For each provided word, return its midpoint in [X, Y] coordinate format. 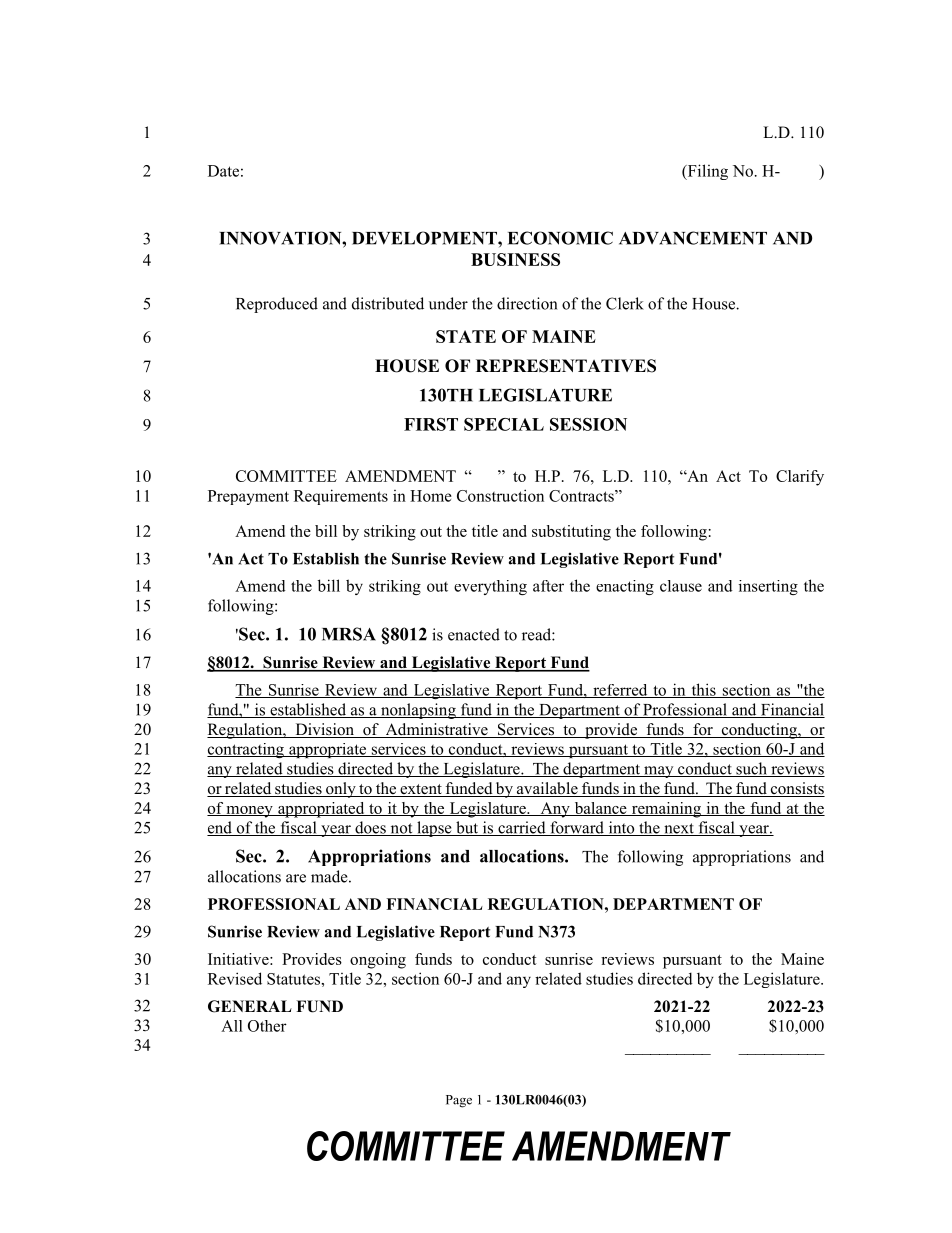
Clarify [800, 478]
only [341, 790]
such [751, 769]
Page [459, 1101]
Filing [706, 172]
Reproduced [277, 305]
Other [267, 1026]
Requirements [341, 497]
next [679, 829]
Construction [500, 495]
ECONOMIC [560, 238]
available [547, 789]
